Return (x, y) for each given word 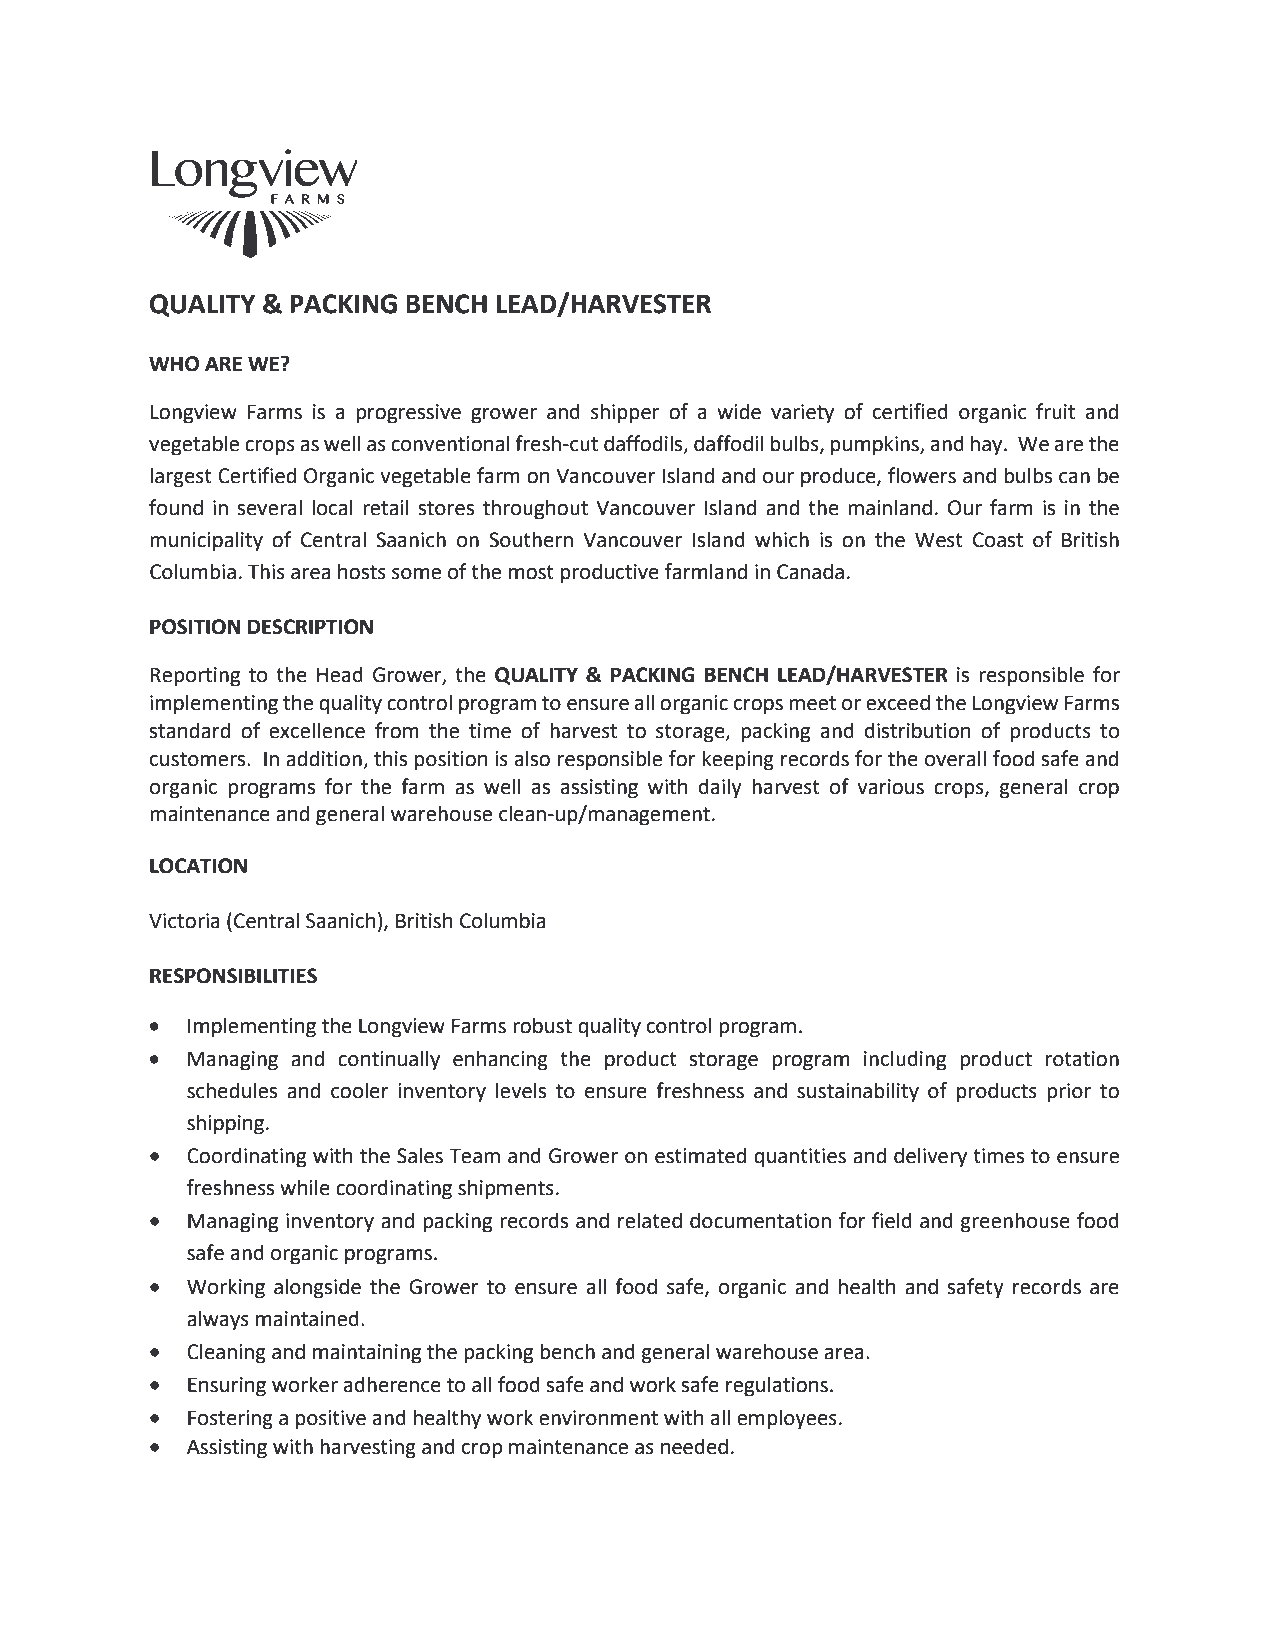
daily (720, 788)
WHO (174, 364)
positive (331, 1420)
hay (988, 445)
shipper (625, 413)
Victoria (184, 921)
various (890, 787)
